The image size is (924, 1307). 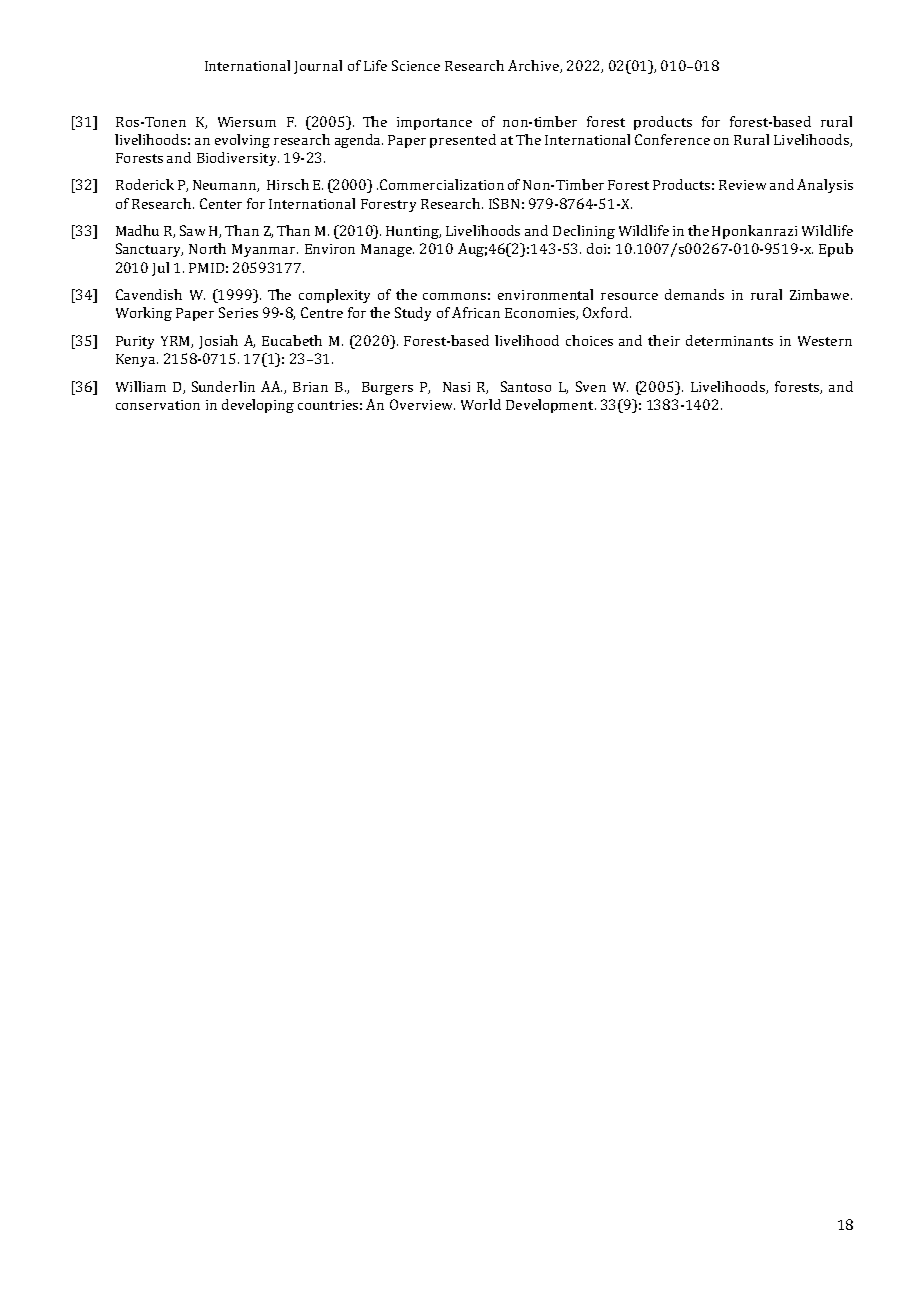 I want to click on Declining, so click(x=584, y=232).
